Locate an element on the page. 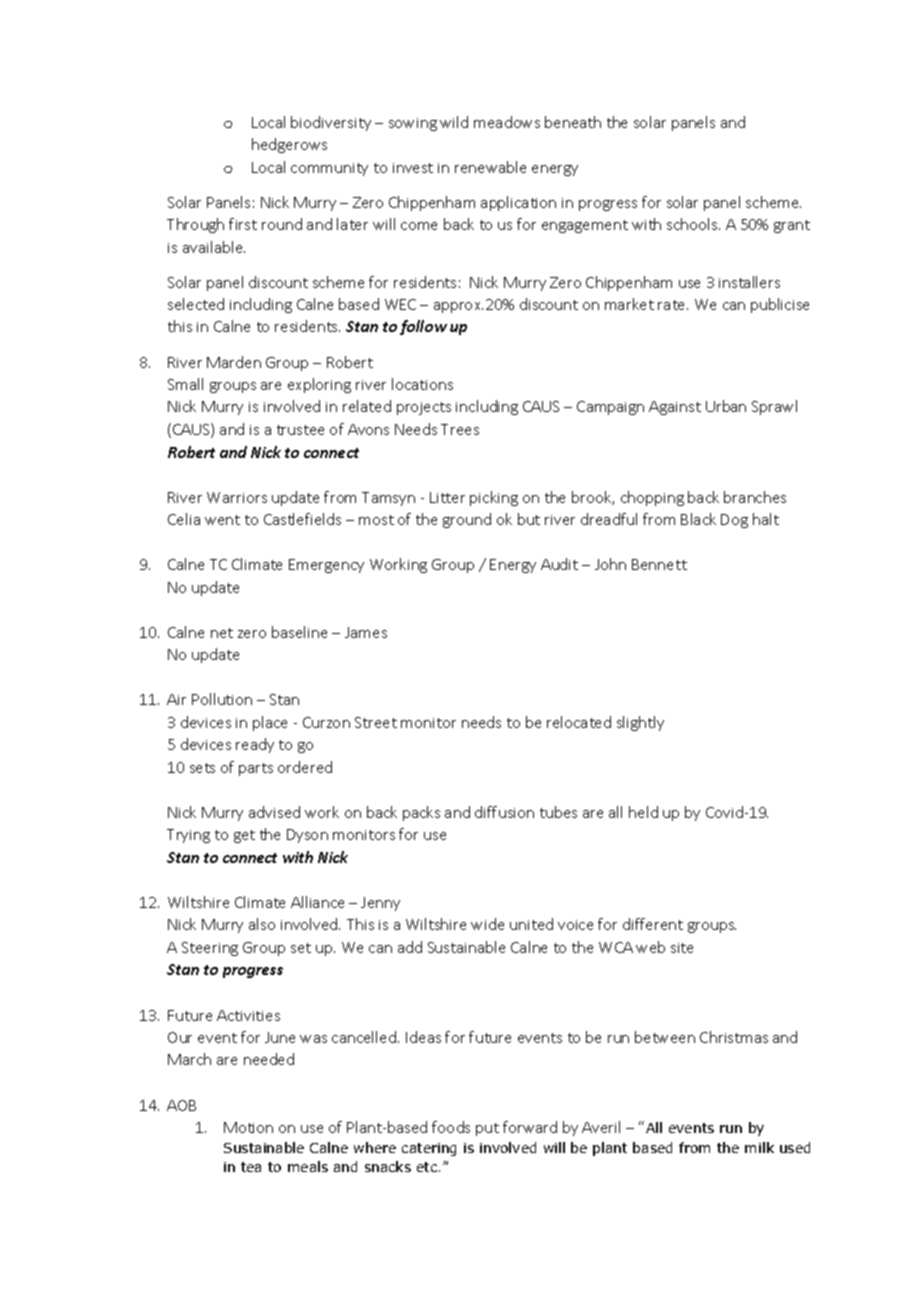 This document has width=924, height=1308. advised is located at coordinates (274, 812).
